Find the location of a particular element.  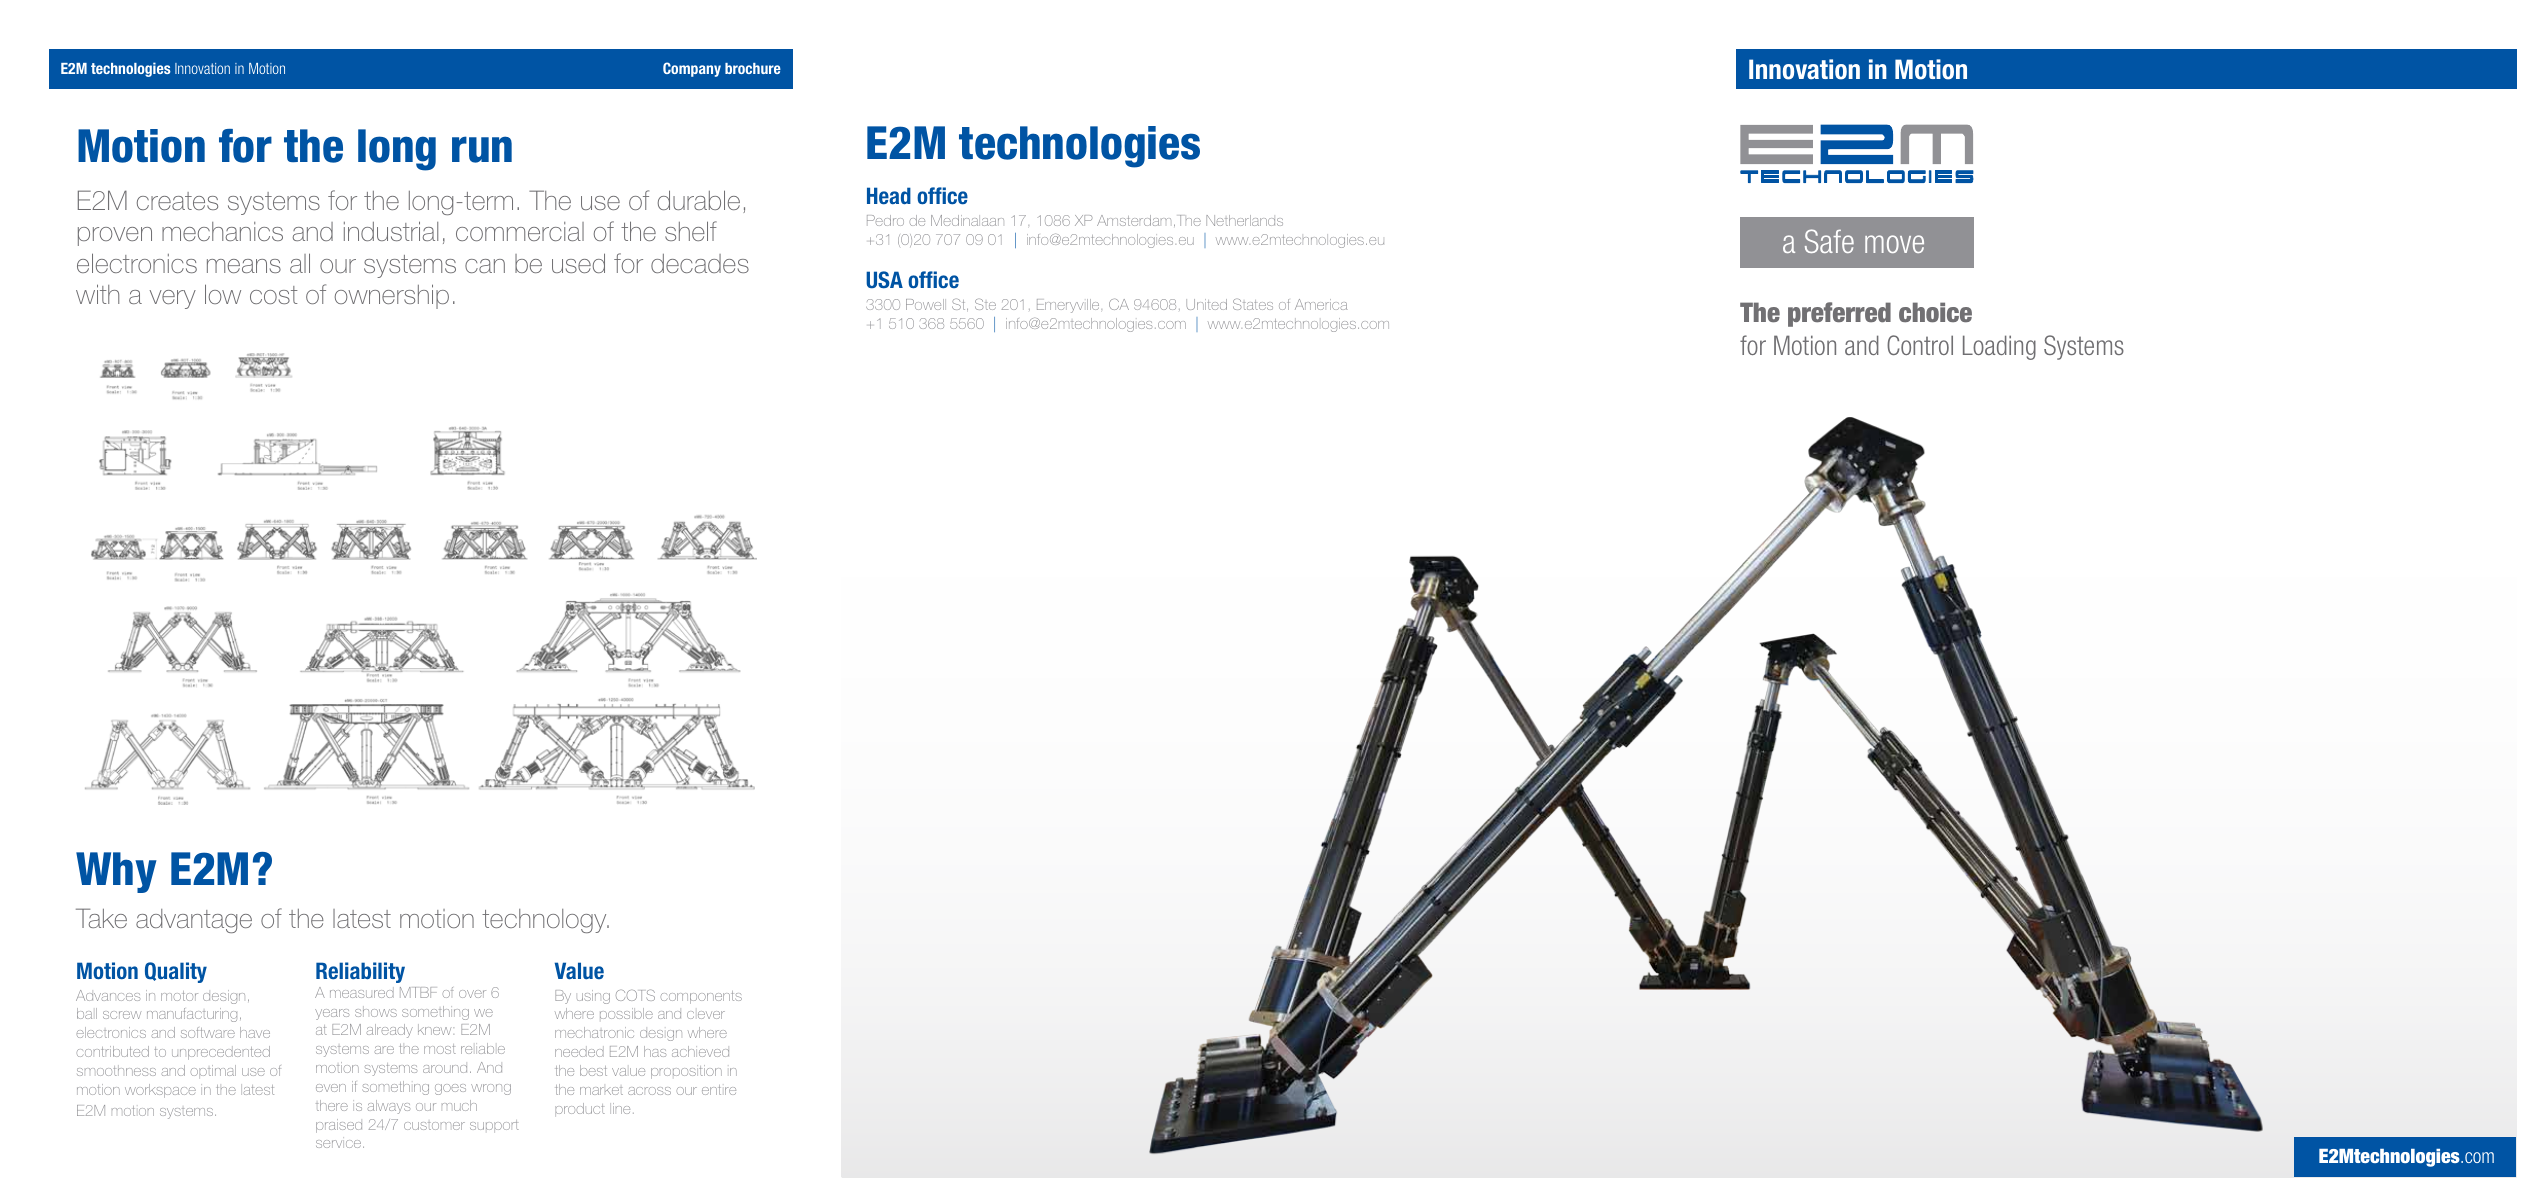

Safe is located at coordinates (1829, 241).
